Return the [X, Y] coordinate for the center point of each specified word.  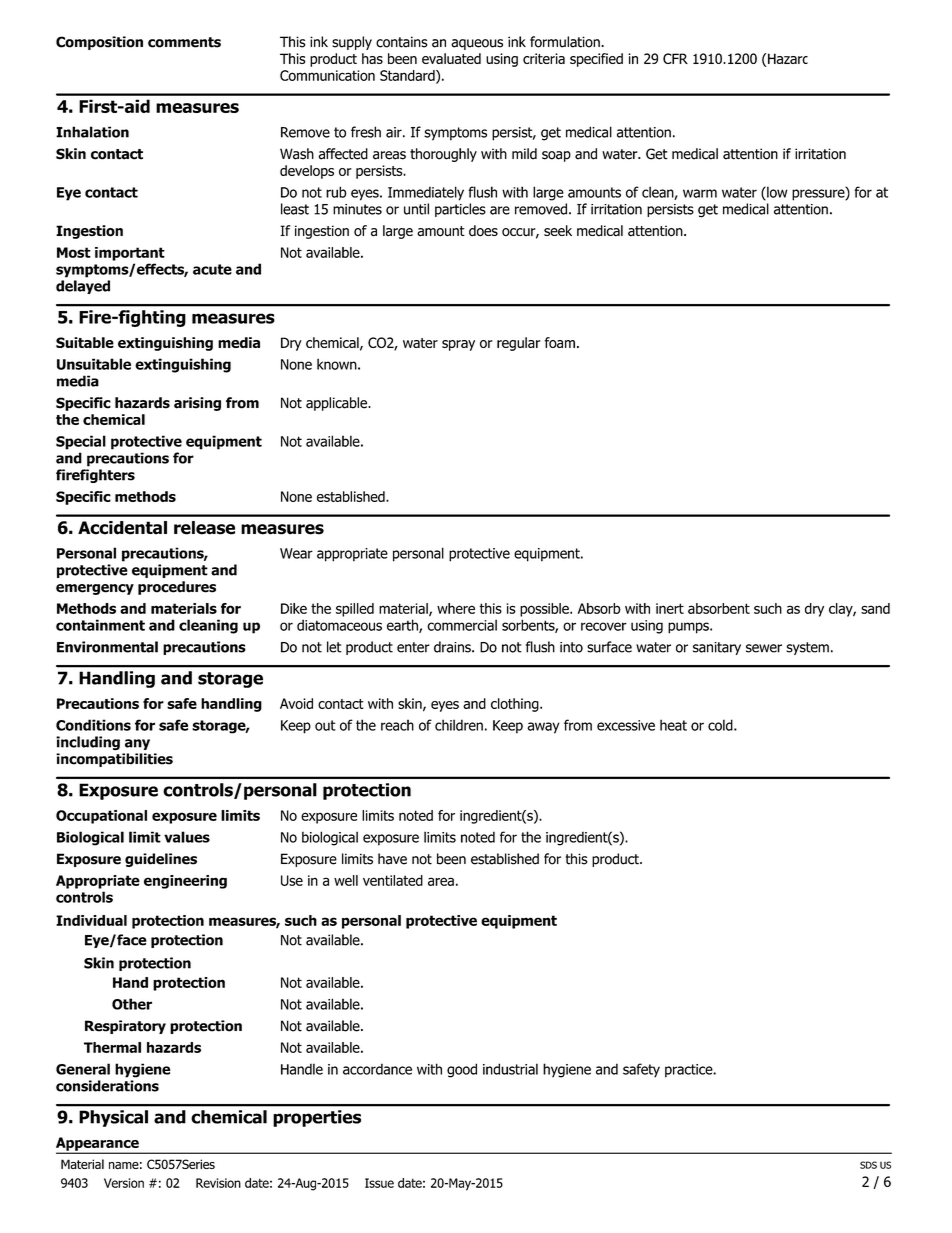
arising [197, 404]
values [187, 837]
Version [124, 1183]
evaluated [451, 58]
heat [673, 725]
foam [559, 342]
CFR [675, 58]
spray [458, 345]
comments [184, 42]
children [459, 725]
